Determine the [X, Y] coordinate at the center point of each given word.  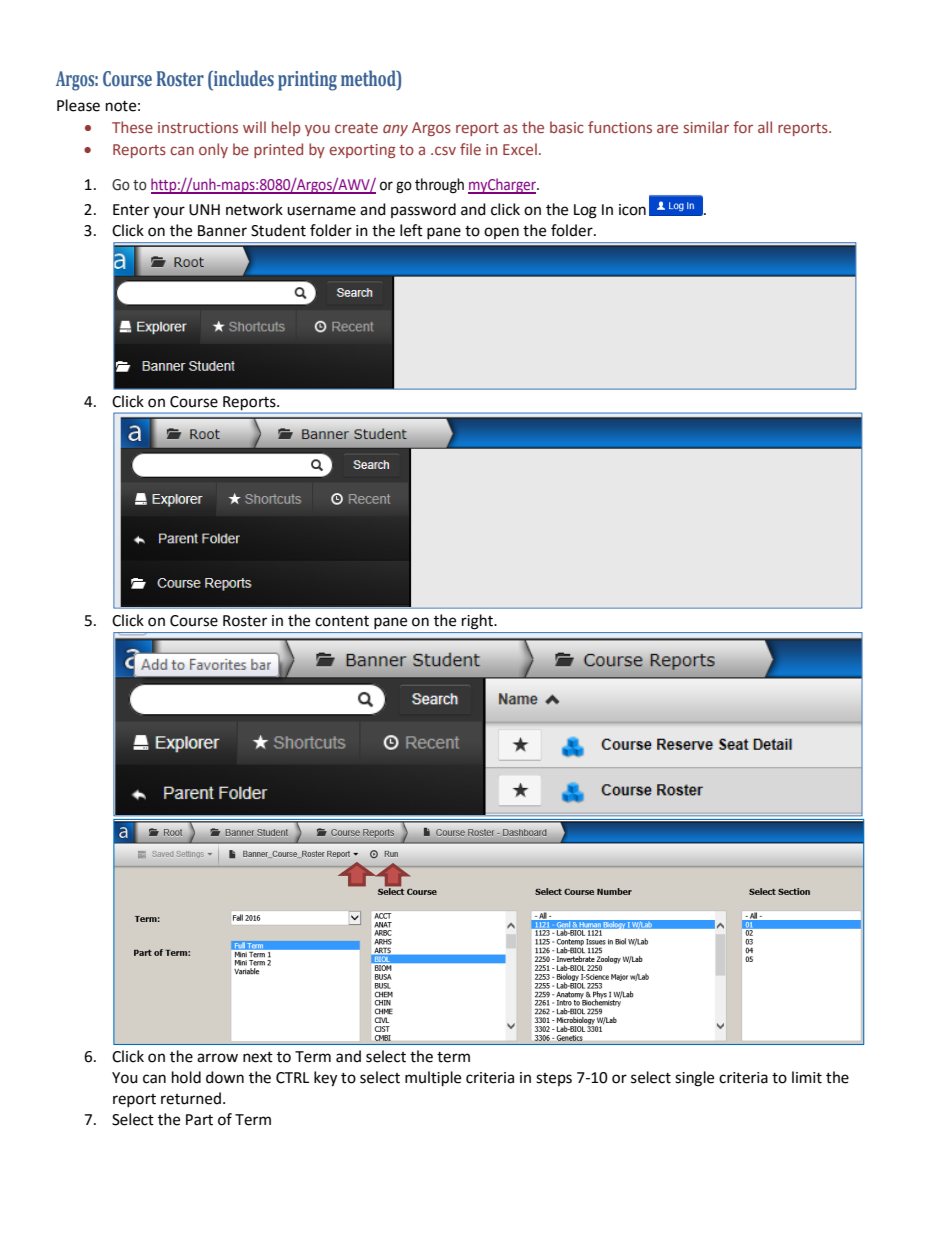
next [258, 1057]
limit [807, 1077]
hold [186, 1077]
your [169, 212]
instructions [198, 127]
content [342, 621]
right [478, 622]
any [395, 130]
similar [706, 127]
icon [632, 210]
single [694, 1079]
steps [554, 1079]
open [501, 233]
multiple [433, 1079]
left [411, 230]
